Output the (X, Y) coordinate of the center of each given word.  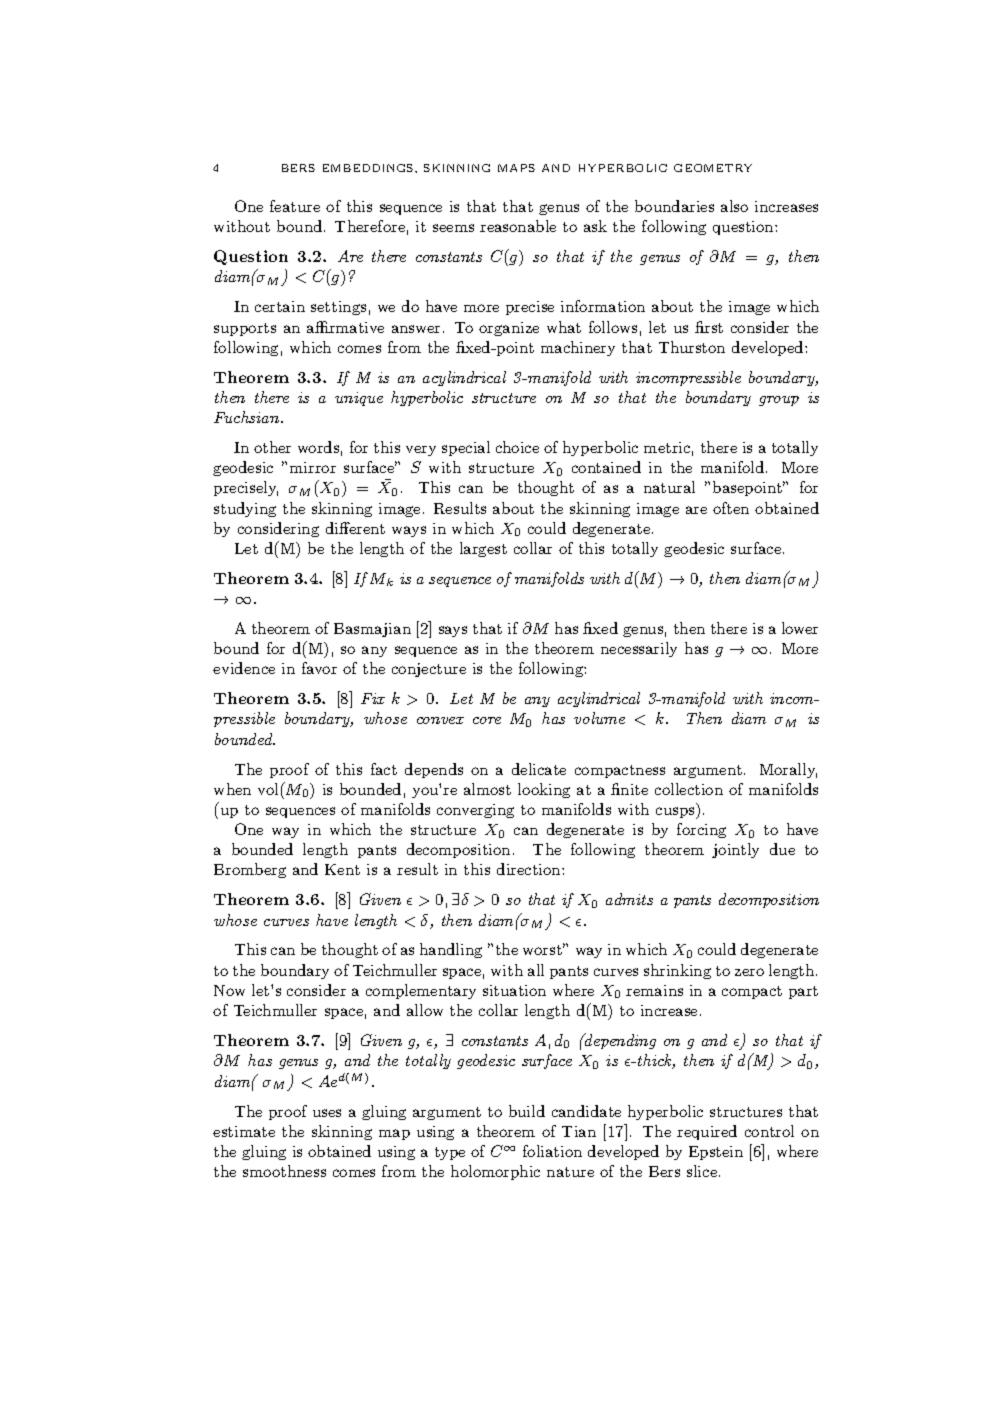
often (731, 508)
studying (245, 509)
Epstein (716, 1153)
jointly (735, 850)
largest (483, 549)
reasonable (518, 226)
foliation (552, 1151)
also (734, 206)
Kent (342, 869)
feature (295, 206)
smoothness (284, 1171)
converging (475, 811)
